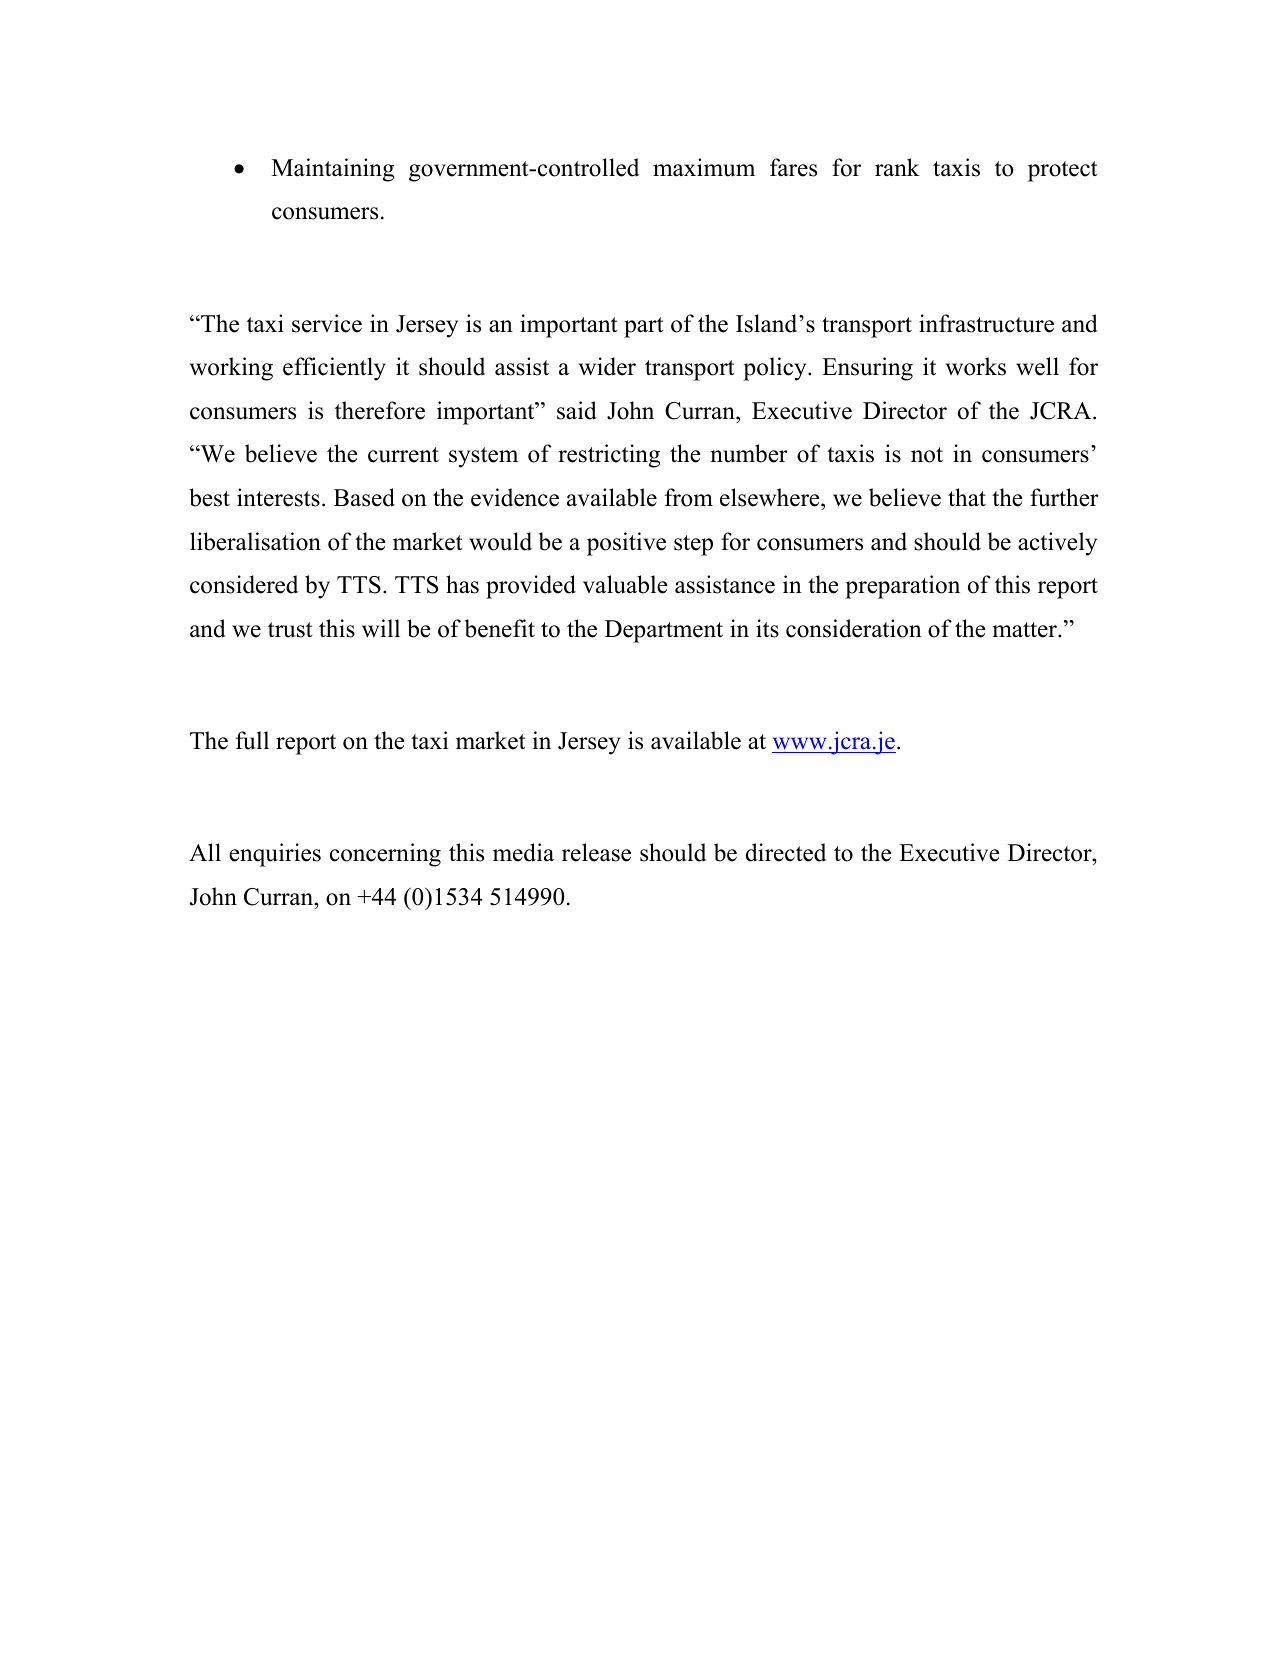 Image resolution: width=1287 pixels, height=1666 pixels. I want to click on Maintaining, so click(333, 170).
